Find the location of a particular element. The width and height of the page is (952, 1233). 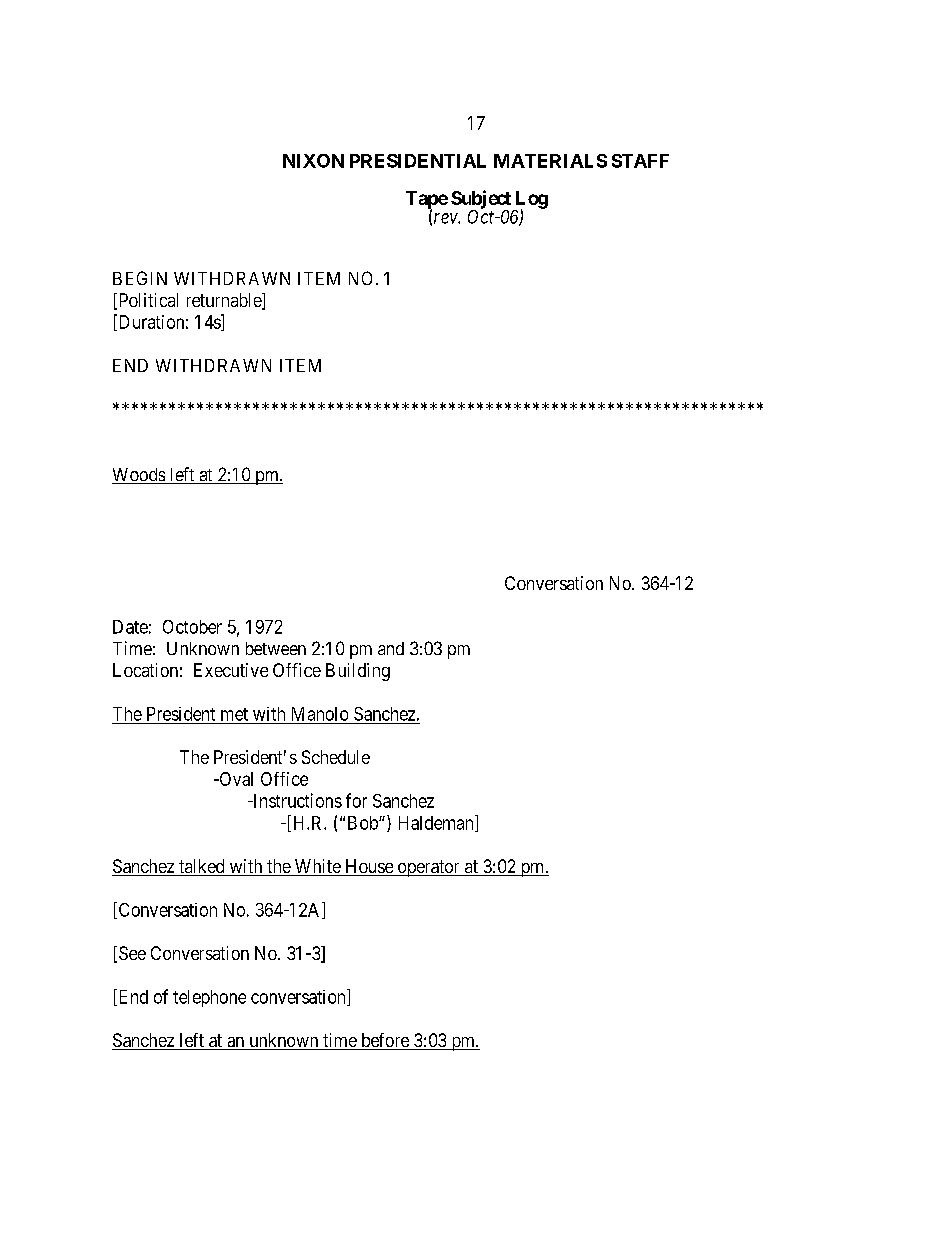

NIXON is located at coordinates (313, 161).
